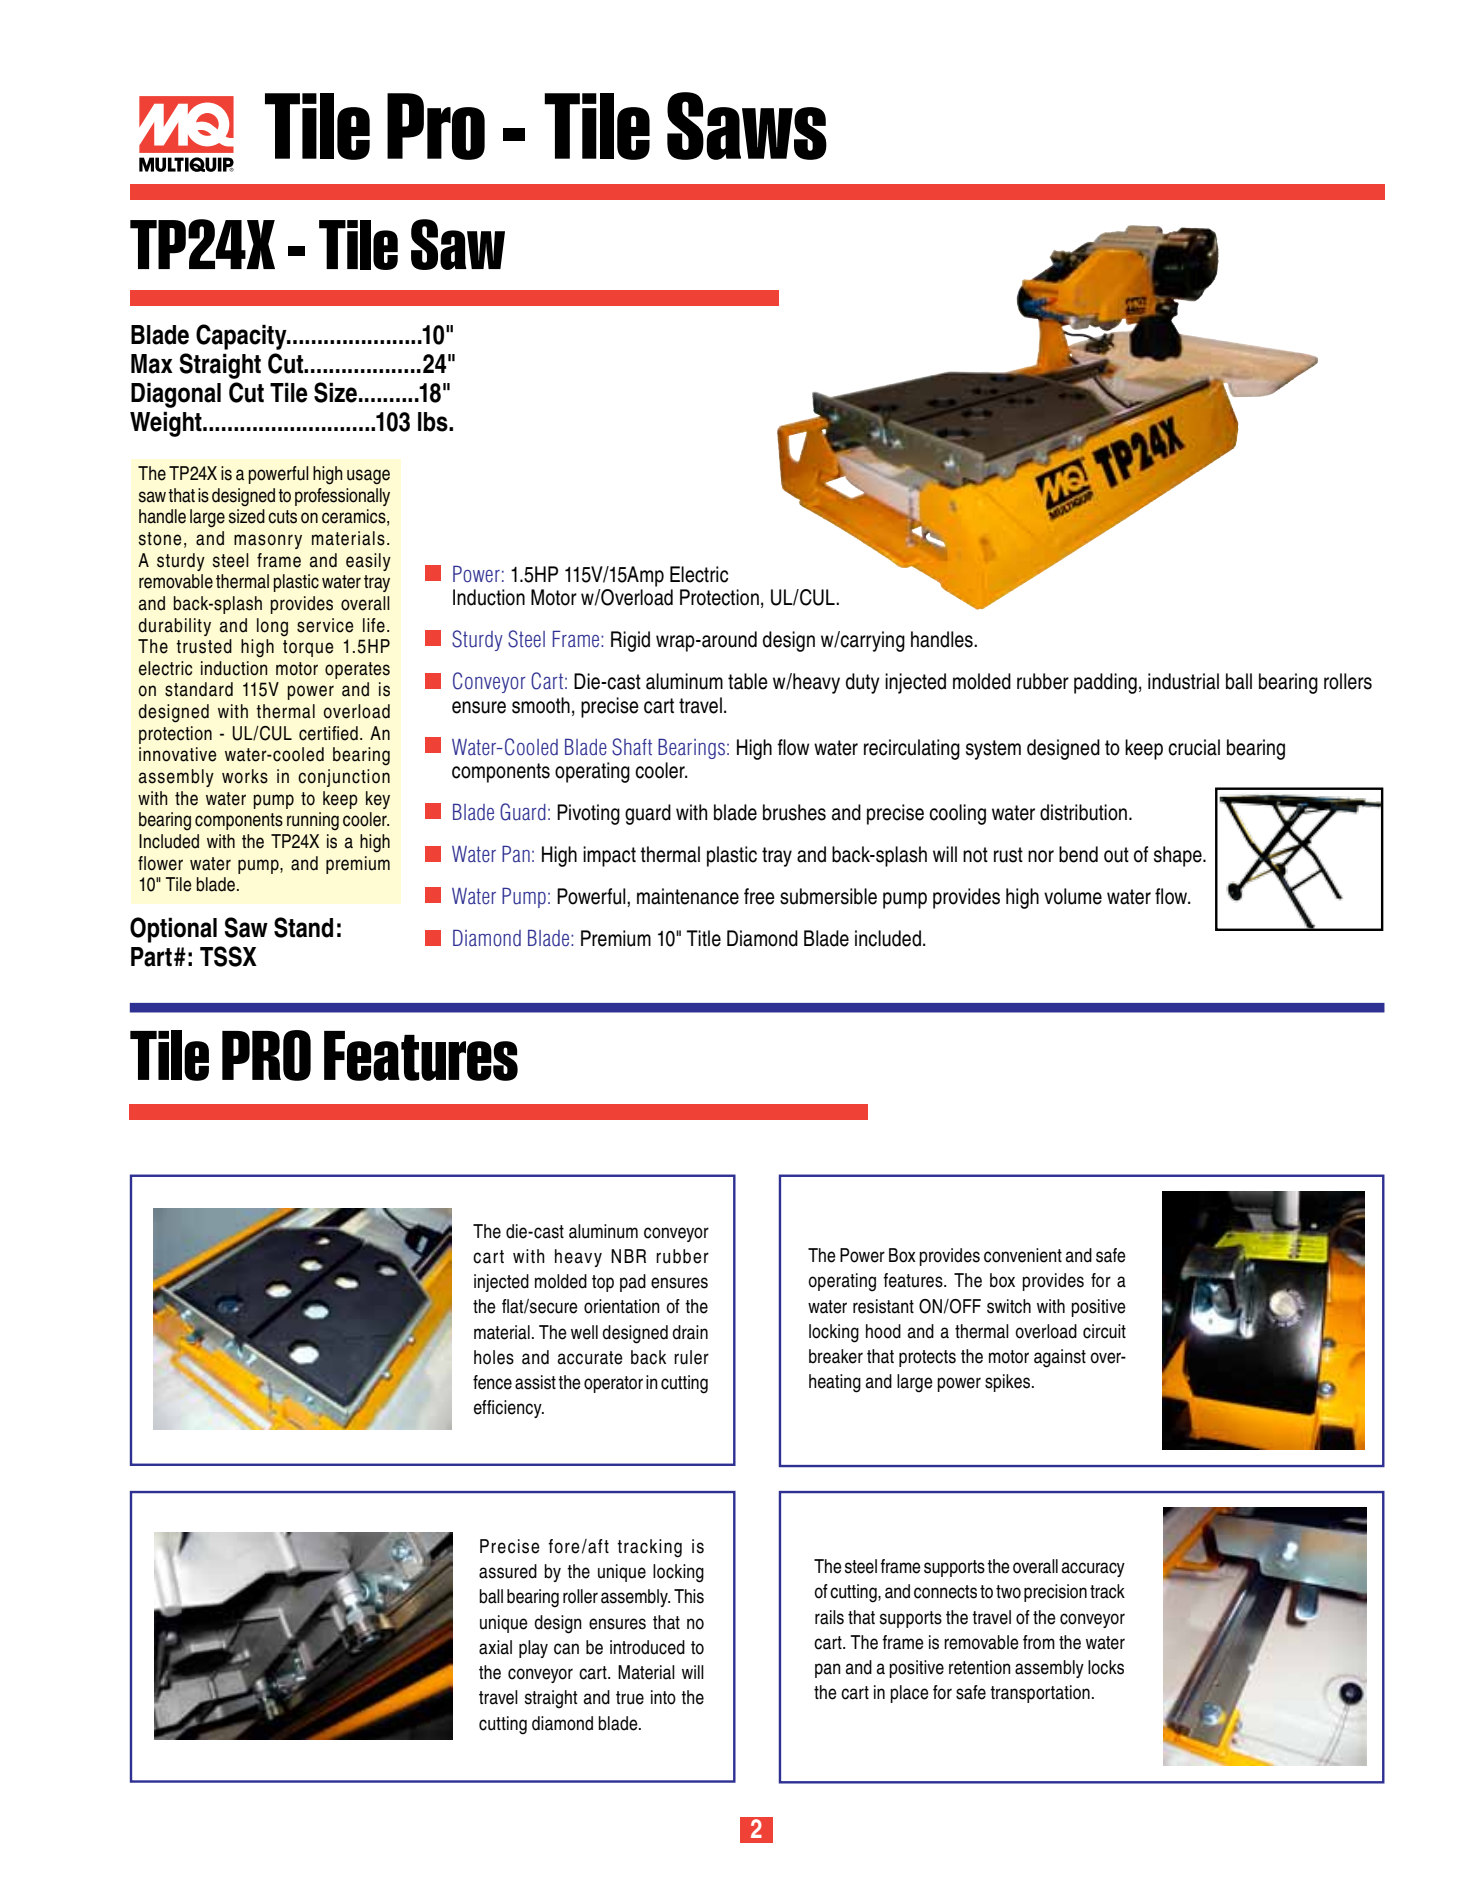 Image resolution: width=1471 pixels, height=1904 pixels. What do you see at coordinates (1073, 896) in the screenshot?
I see `volume` at bounding box center [1073, 896].
